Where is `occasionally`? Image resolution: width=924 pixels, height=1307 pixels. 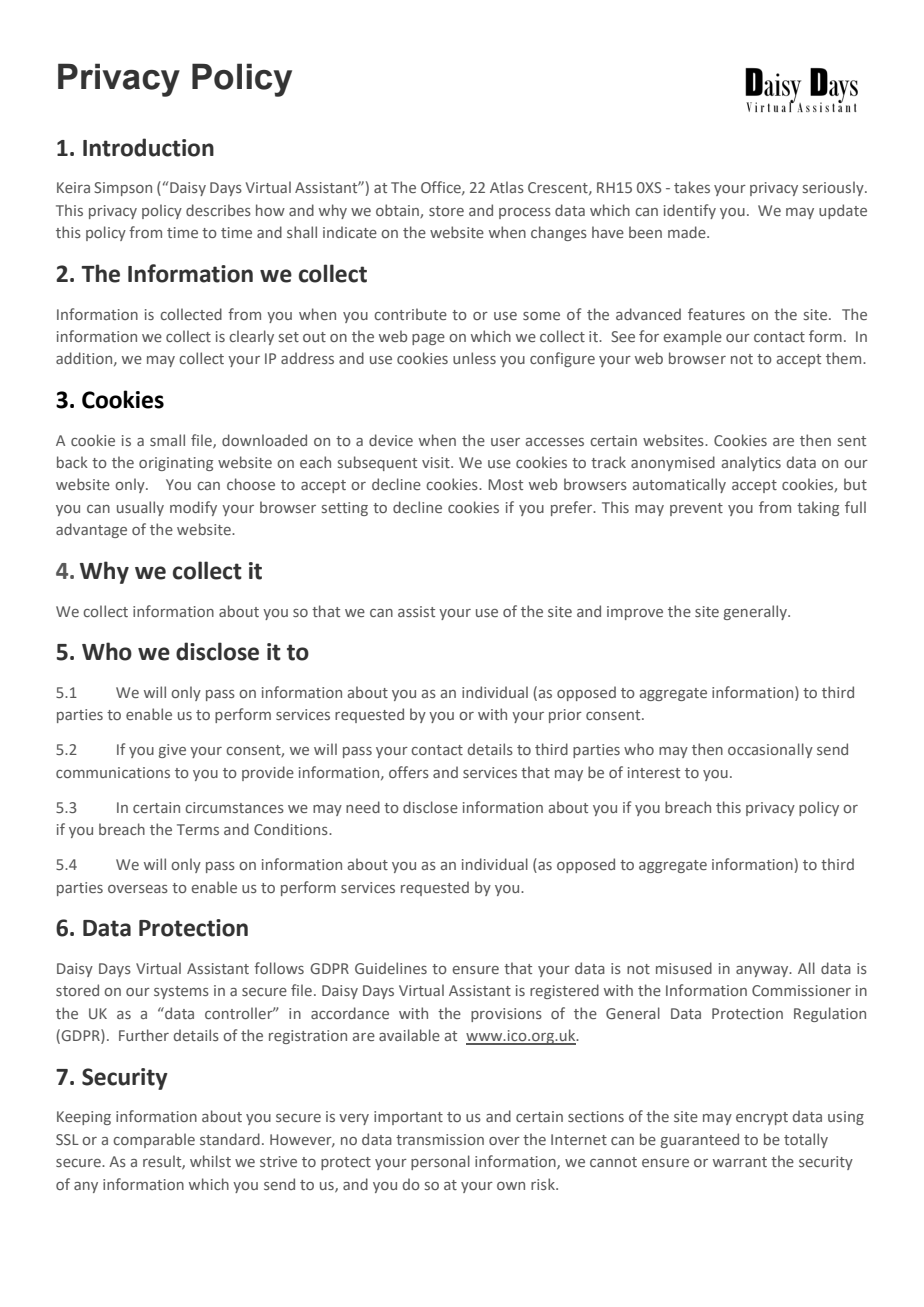
occasionally is located at coordinates (770, 750).
